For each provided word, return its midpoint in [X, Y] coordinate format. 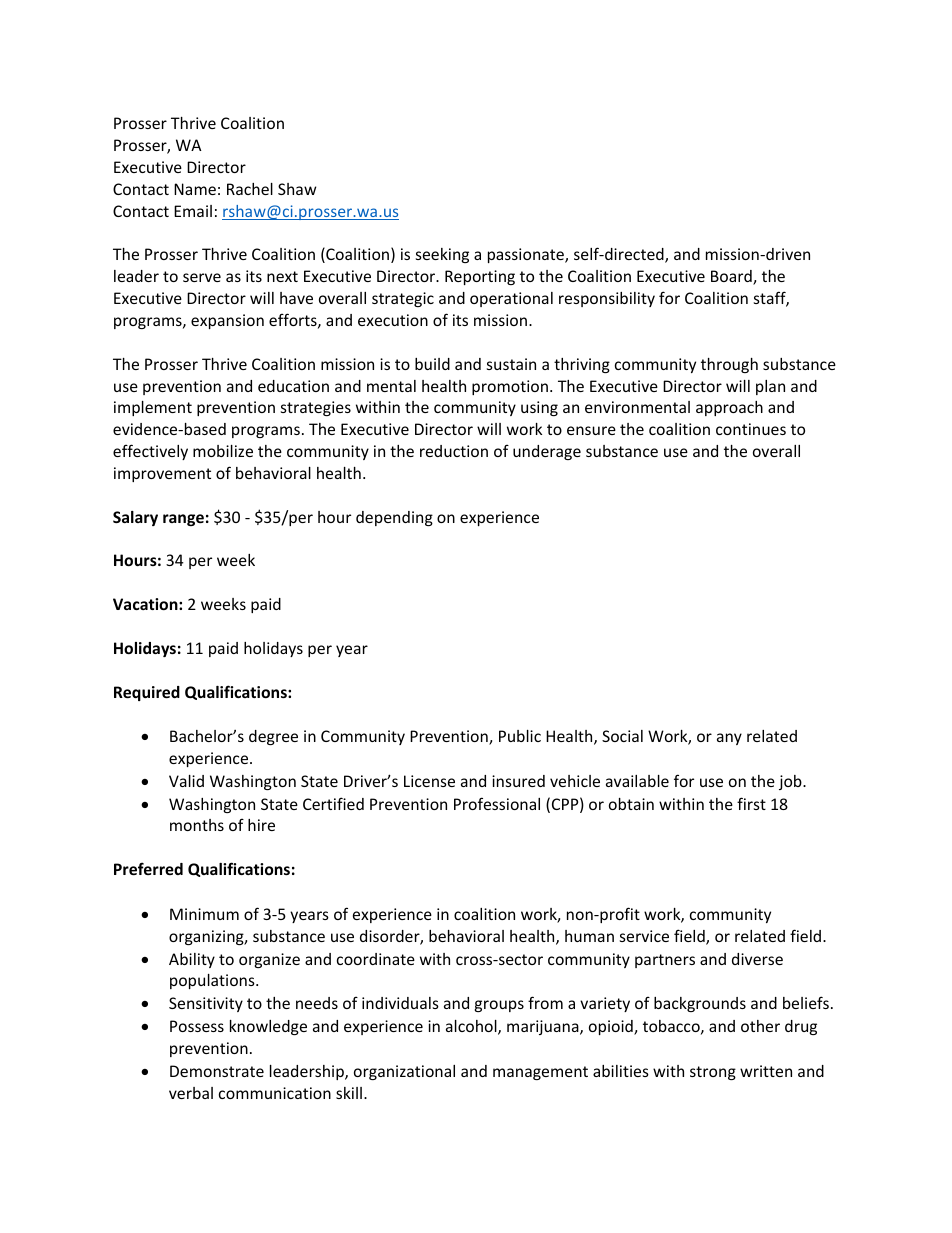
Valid [186, 781]
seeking [442, 255]
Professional [497, 803]
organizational [404, 1072]
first [751, 803]
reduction [454, 451]
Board [732, 277]
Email [193, 211]
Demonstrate [217, 1071]
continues [751, 429]
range [183, 520]
